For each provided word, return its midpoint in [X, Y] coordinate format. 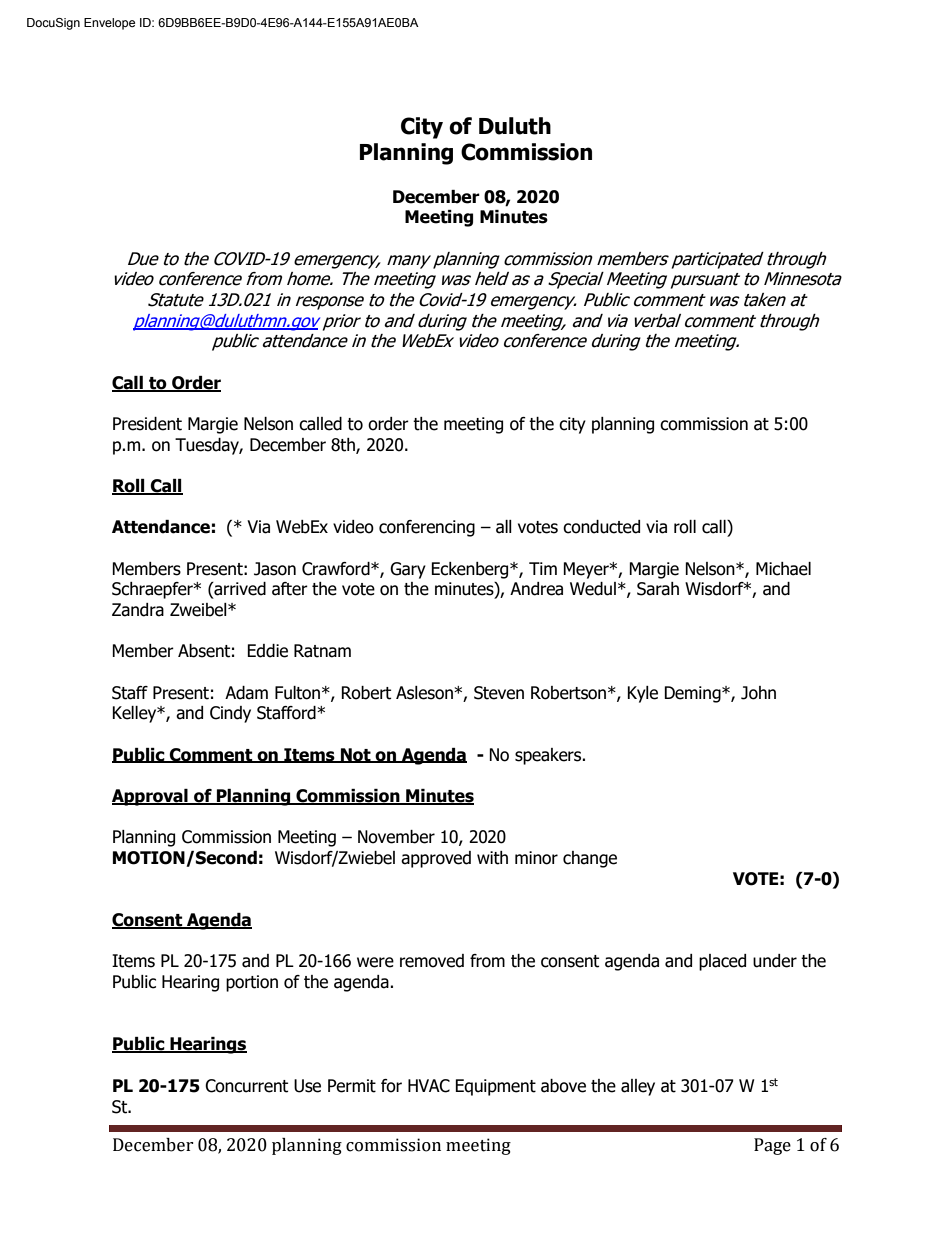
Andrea [536, 589]
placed [722, 962]
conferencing [427, 528]
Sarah [658, 589]
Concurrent [246, 1086]
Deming [693, 694]
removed [432, 961]
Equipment [495, 1087]
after [290, 589]
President [147, 424]
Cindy [230, 714]
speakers [549, 756]
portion [252, 983]
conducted [601, 527]
